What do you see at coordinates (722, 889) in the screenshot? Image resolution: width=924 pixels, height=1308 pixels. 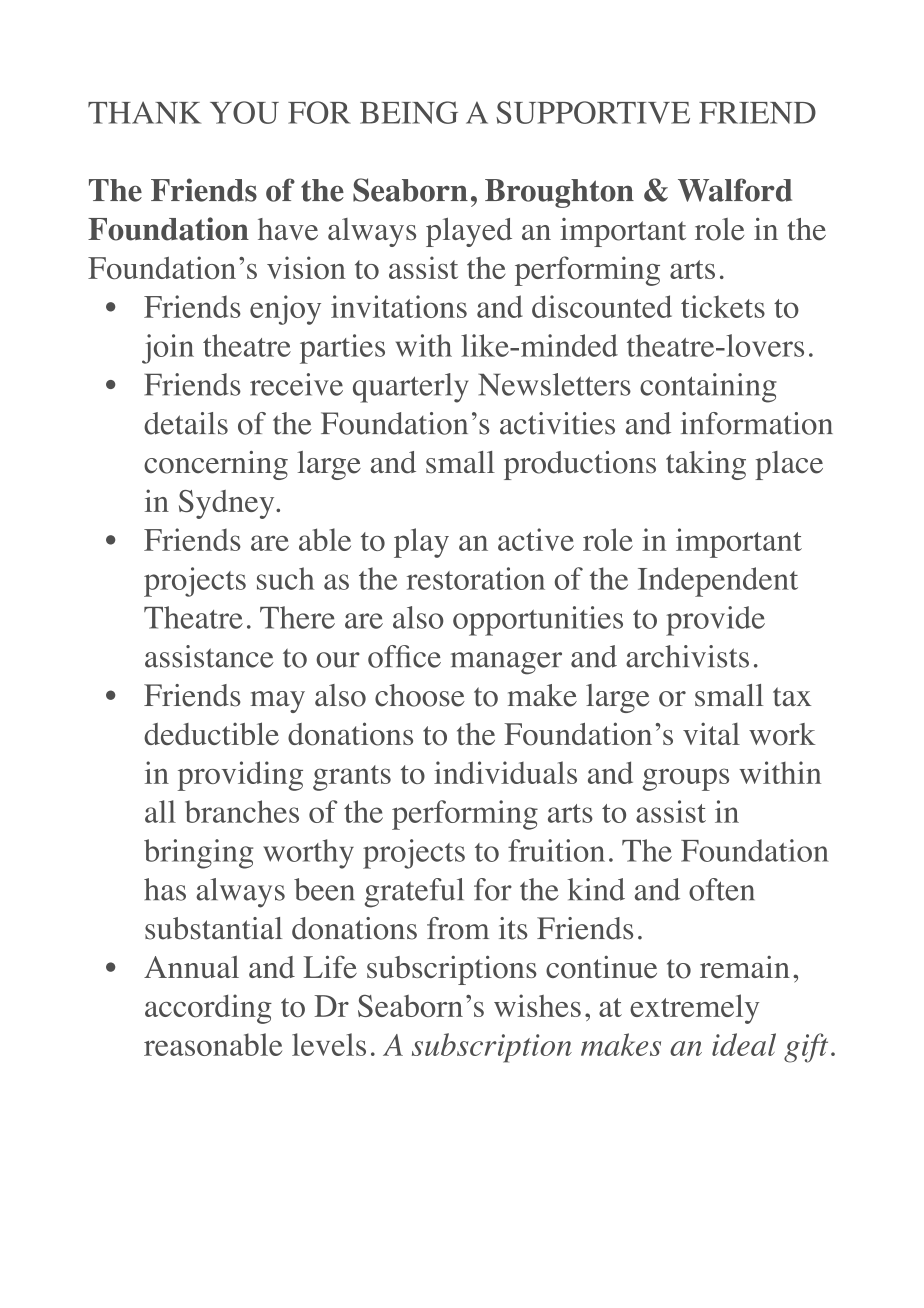 I see `often` at bounding box center [722, 889].
